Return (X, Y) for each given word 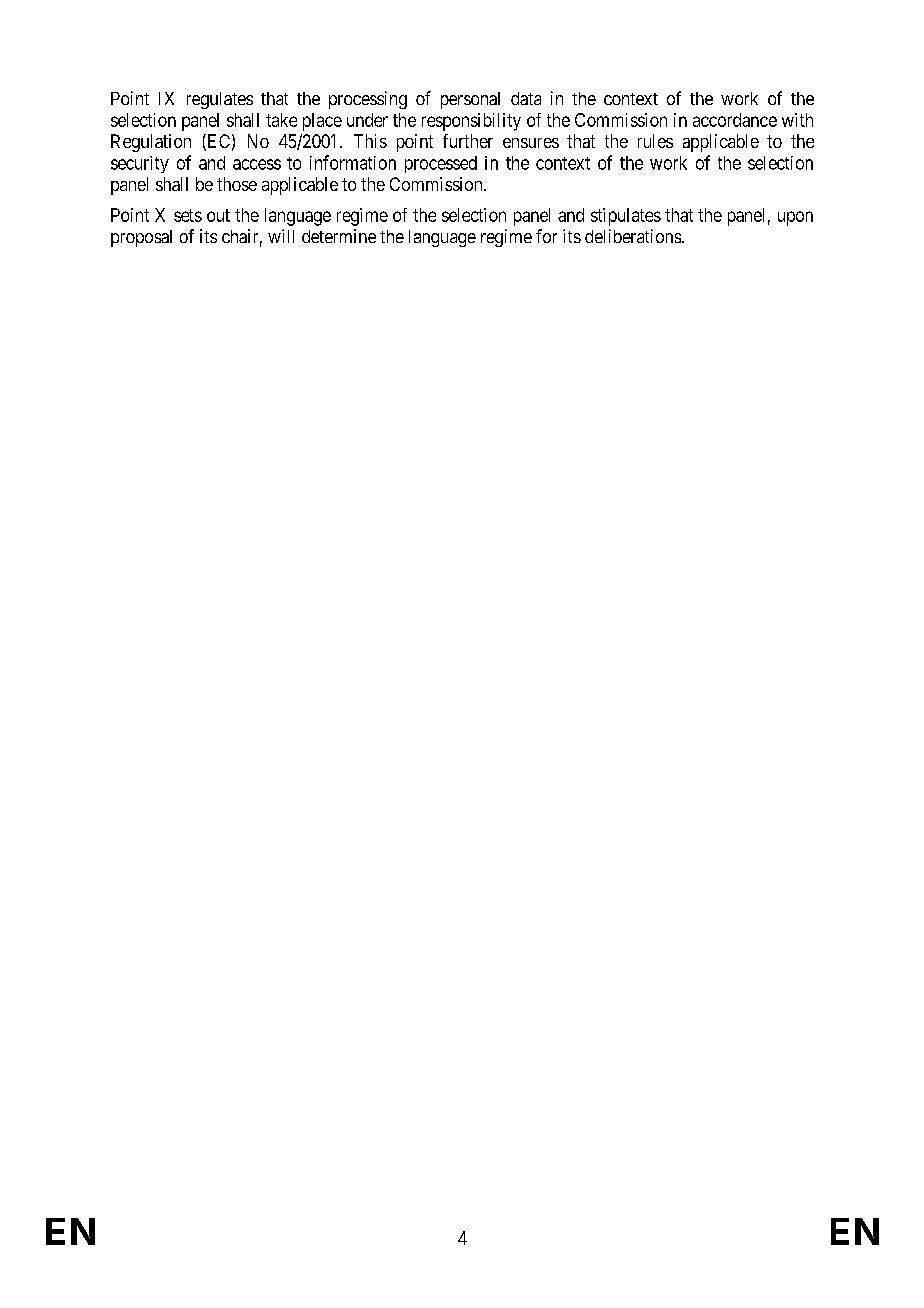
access (257, 164)
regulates (220, 100)
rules (655, 141)
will (281, 236)
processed (441, 164)
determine (339, 236)
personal (470, 100)
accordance (735, 120)
